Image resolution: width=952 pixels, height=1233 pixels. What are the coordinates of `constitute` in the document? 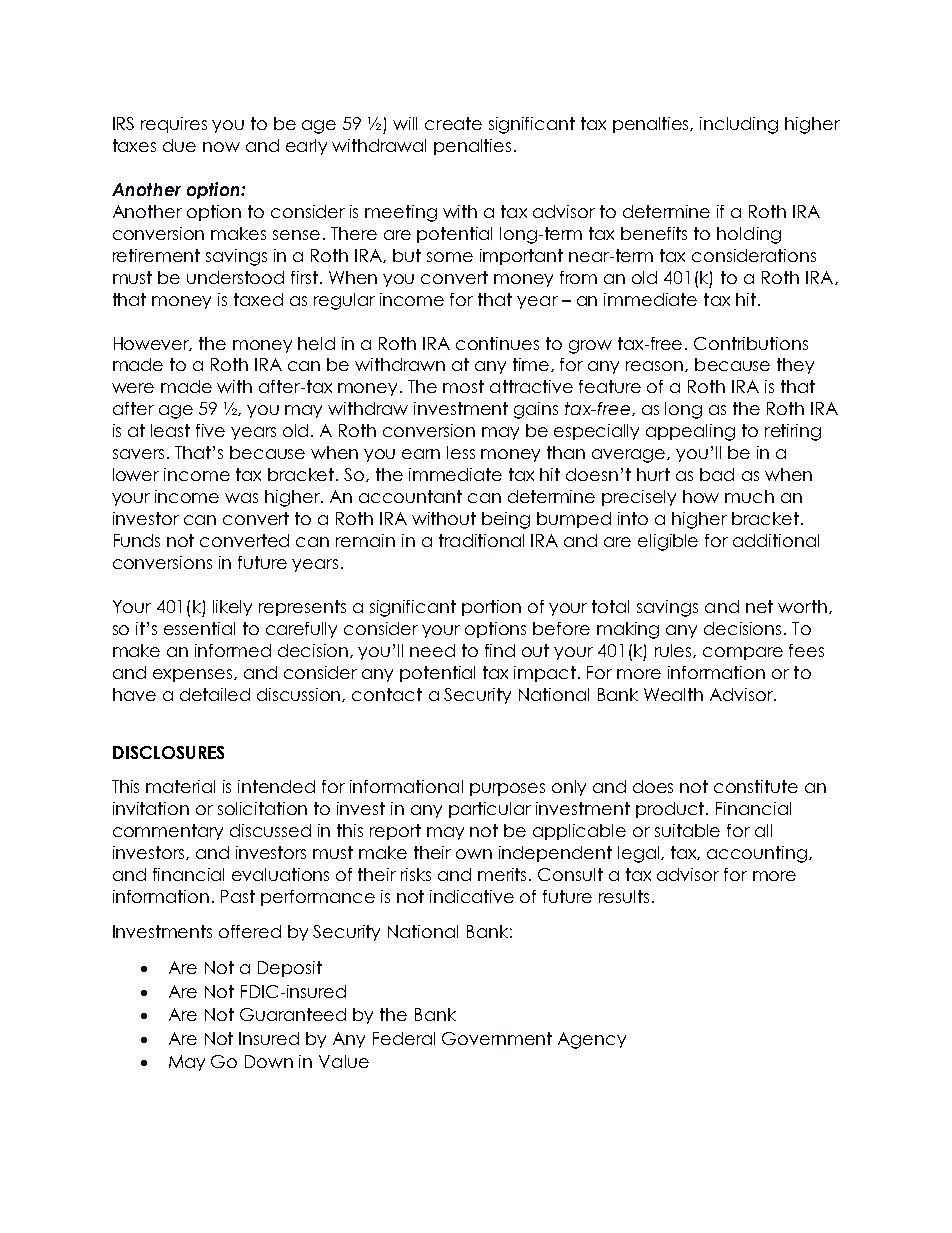 It's located at (756, 786).
